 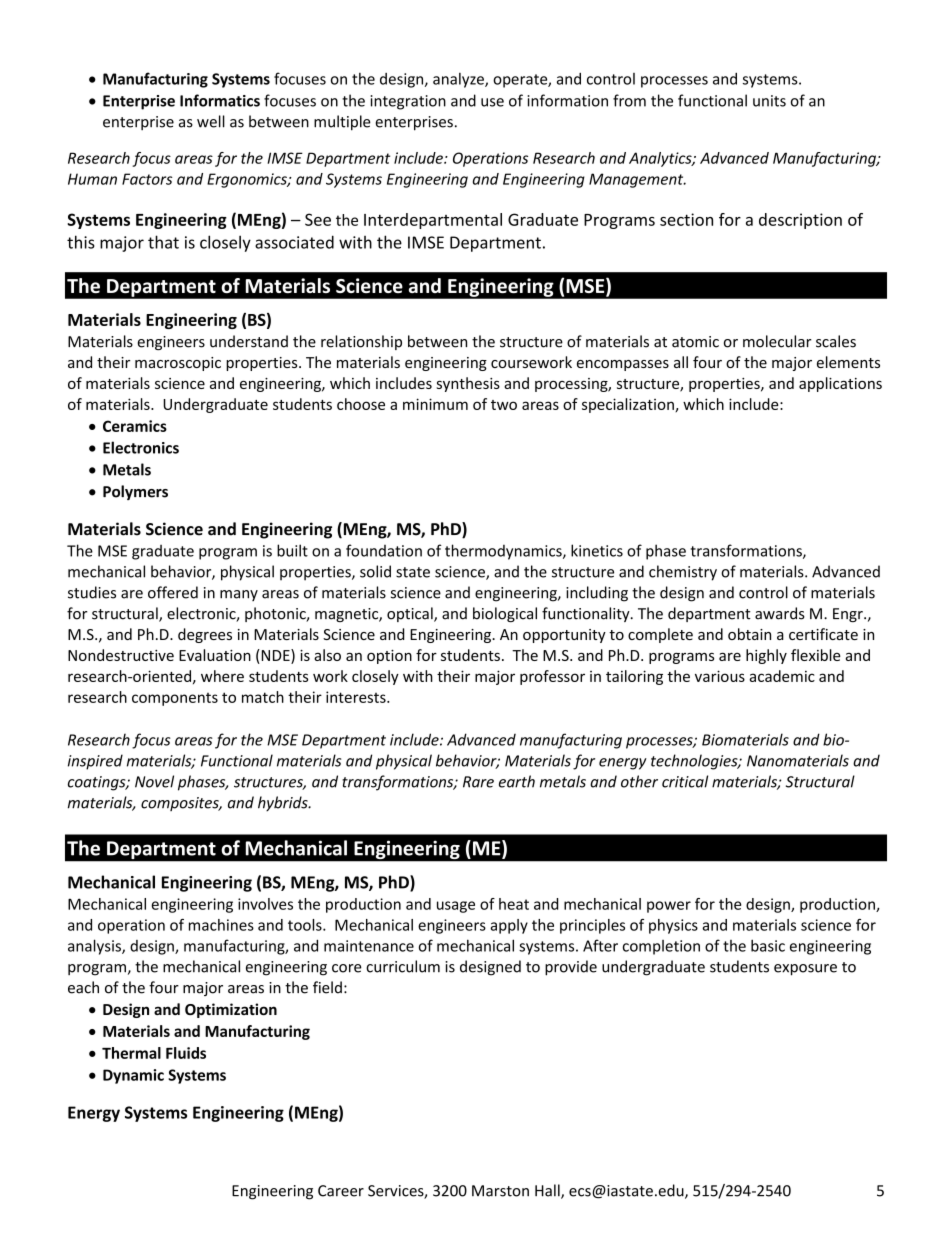 What do you see at coordinates (749, 634) in the document?
I see `obtain` at bounding box center [749, 634].
